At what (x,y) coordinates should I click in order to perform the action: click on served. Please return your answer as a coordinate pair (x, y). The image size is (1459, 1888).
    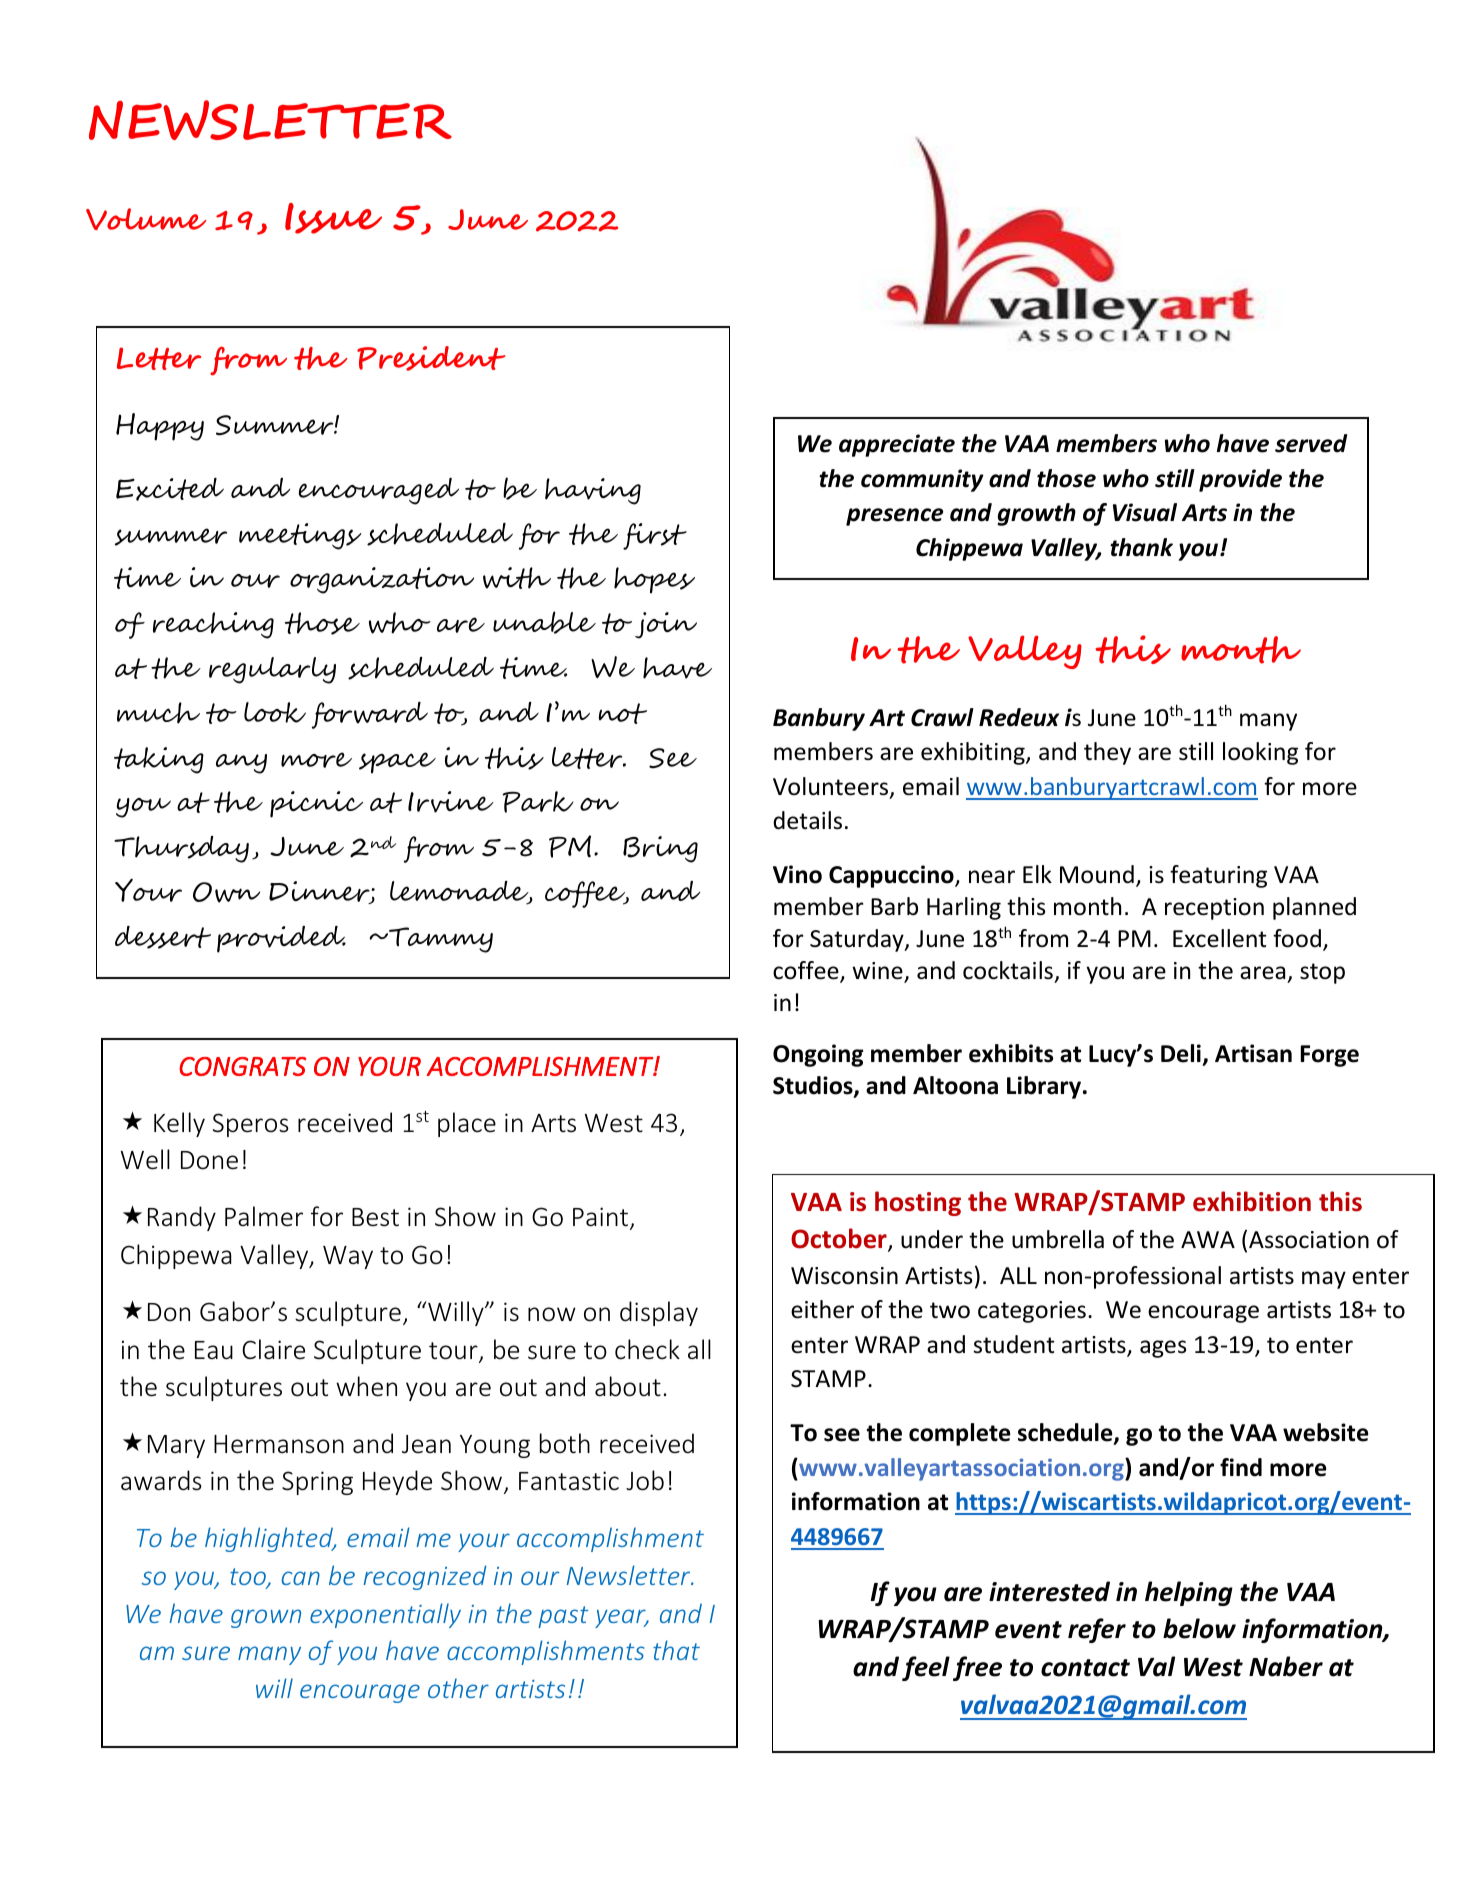
    Looking at the image, I should click on (1311, 443).
